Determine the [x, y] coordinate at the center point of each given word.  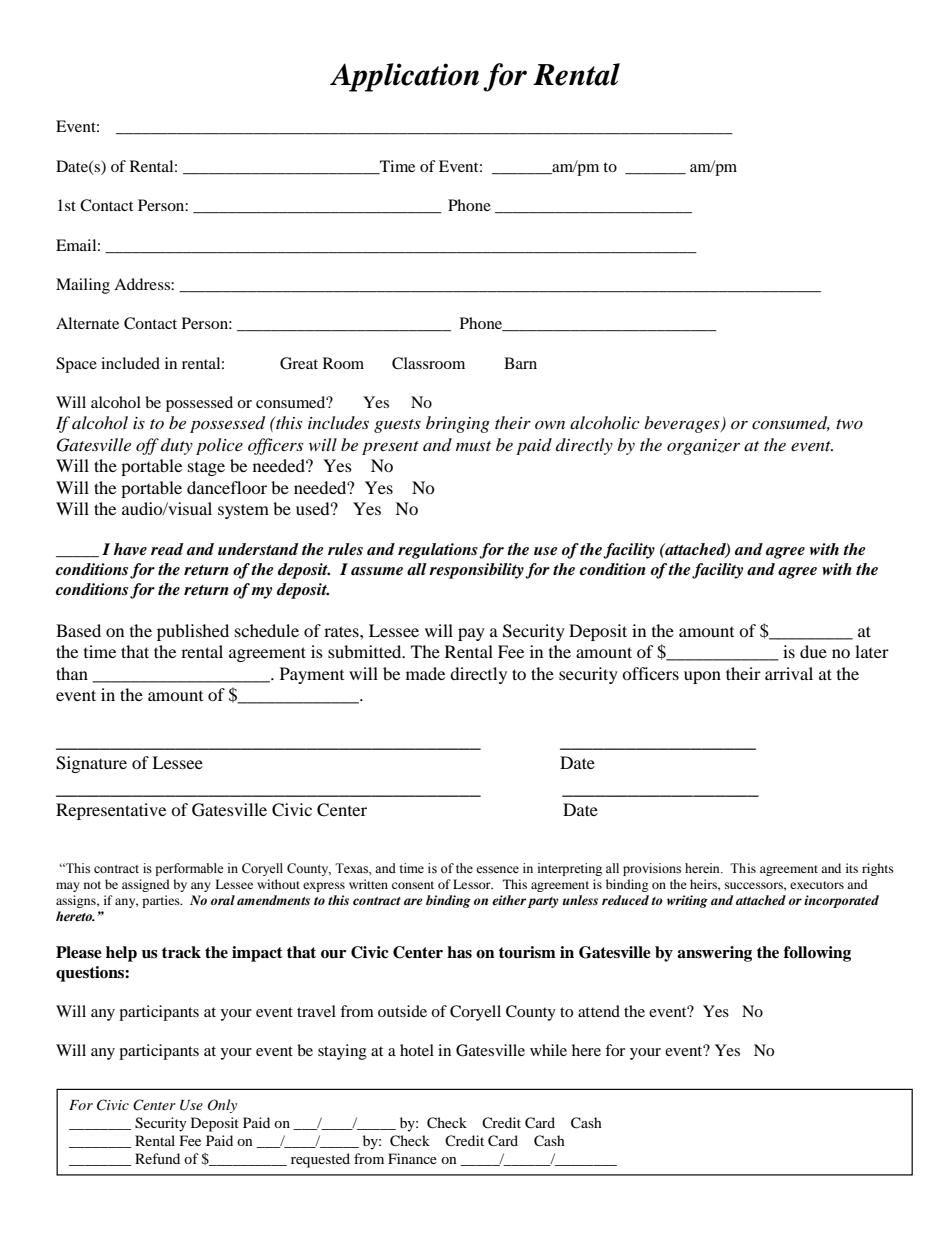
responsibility [476, 571]
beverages [683, 424]
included [130, 363]
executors [817, 885]
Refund [157, 1158]
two [849, 424]
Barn [520, 363]
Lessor [473, 884]
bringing [458, 424]
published [193, 632]
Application [404, 77]
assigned [146, 885]
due [813, 651]
